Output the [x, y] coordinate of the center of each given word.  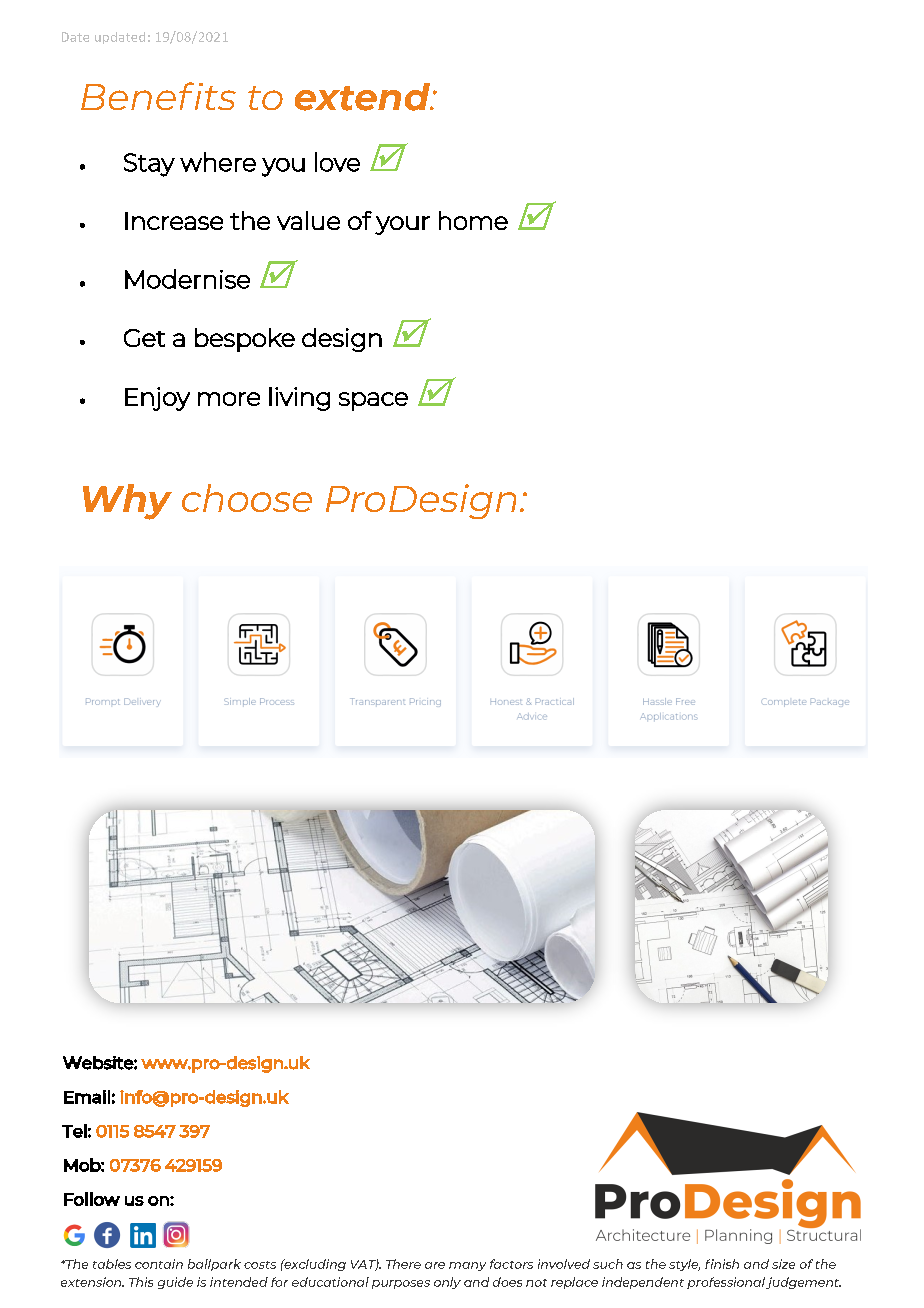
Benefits [158, 96]
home [473, 220]
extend [364, 97]
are [435, 1265]
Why [127, 502]
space [373, 401]
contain [159, 1264]
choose [247, 498]
